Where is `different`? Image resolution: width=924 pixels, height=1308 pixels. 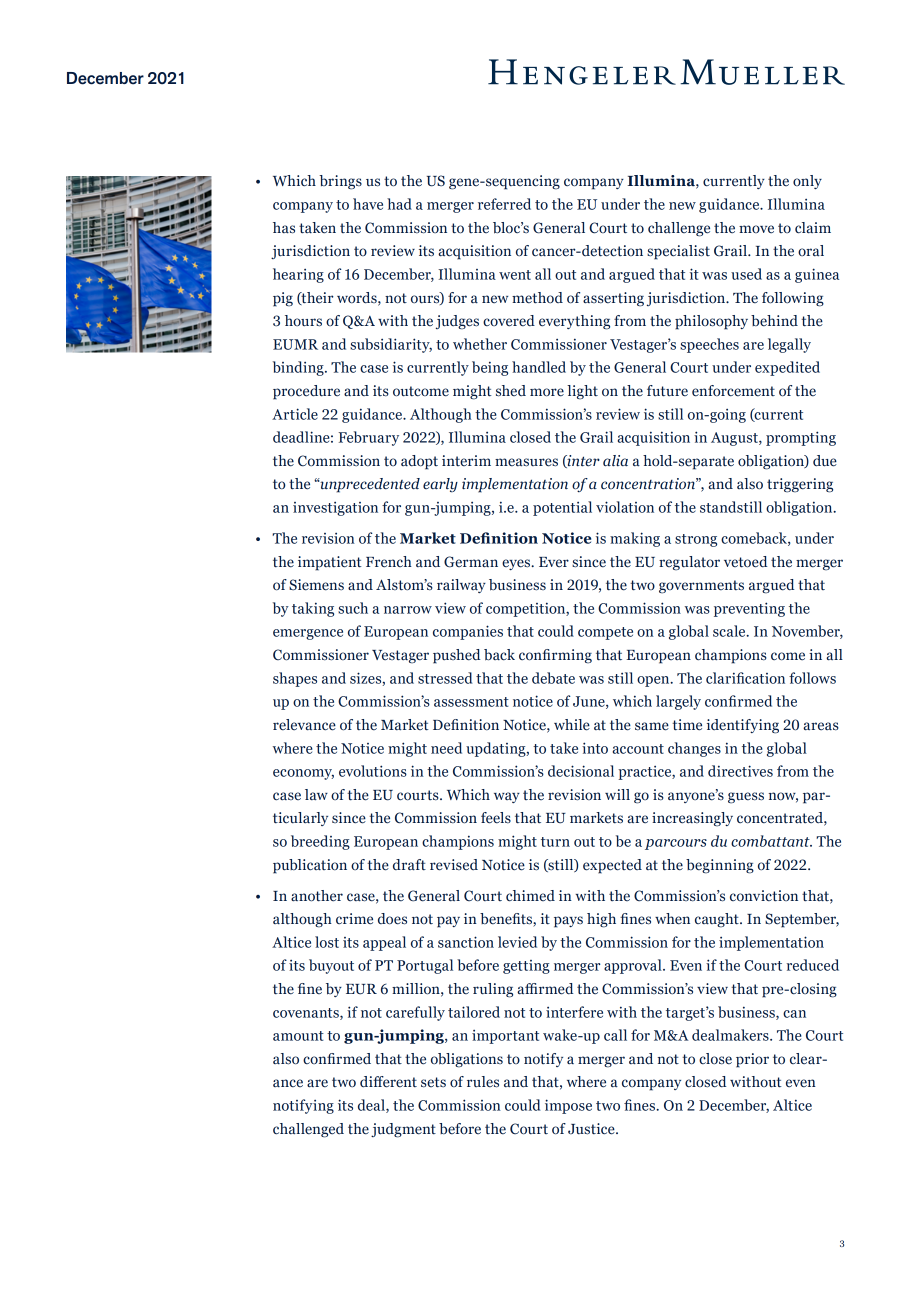 different is located at coordinates (388, 1082).
